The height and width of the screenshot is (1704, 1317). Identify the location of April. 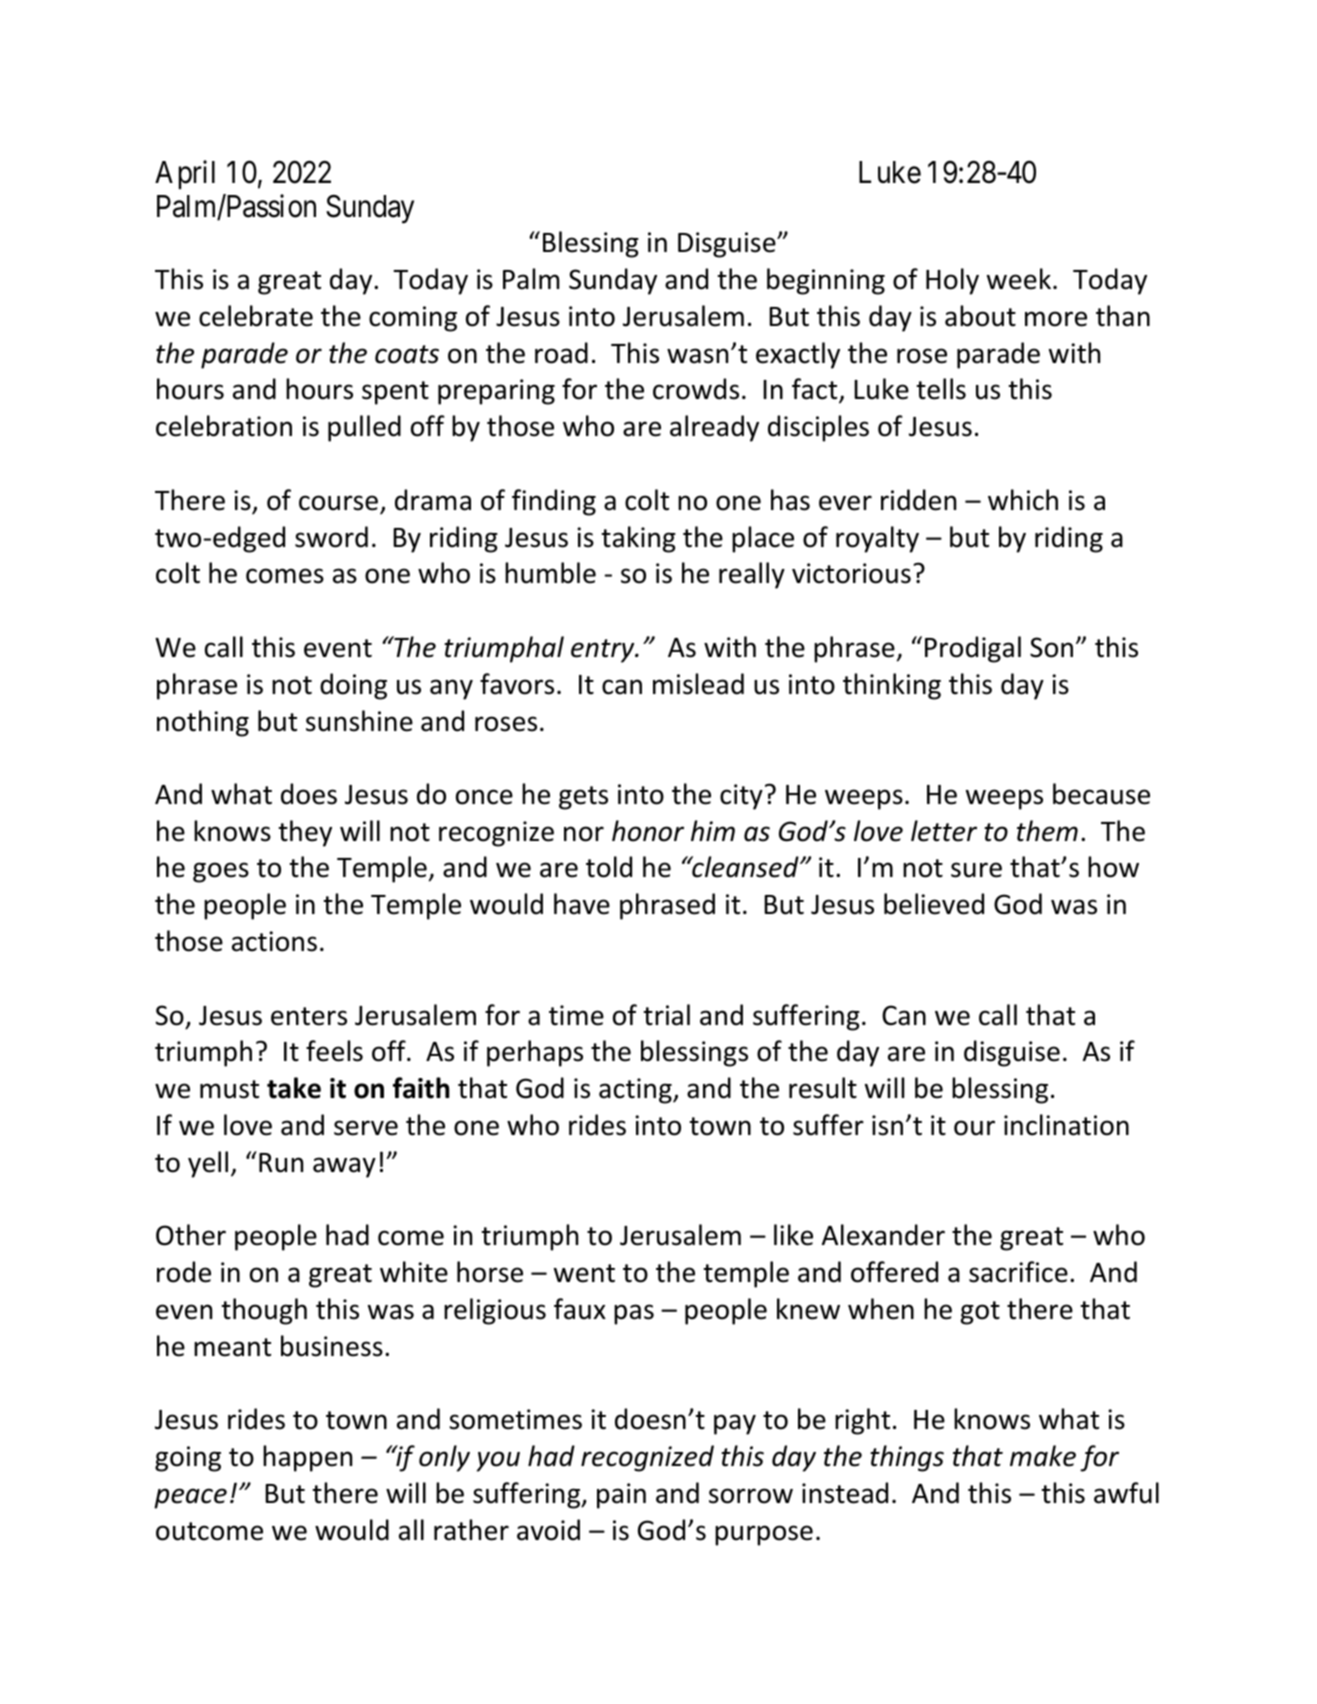
(185, 174).
